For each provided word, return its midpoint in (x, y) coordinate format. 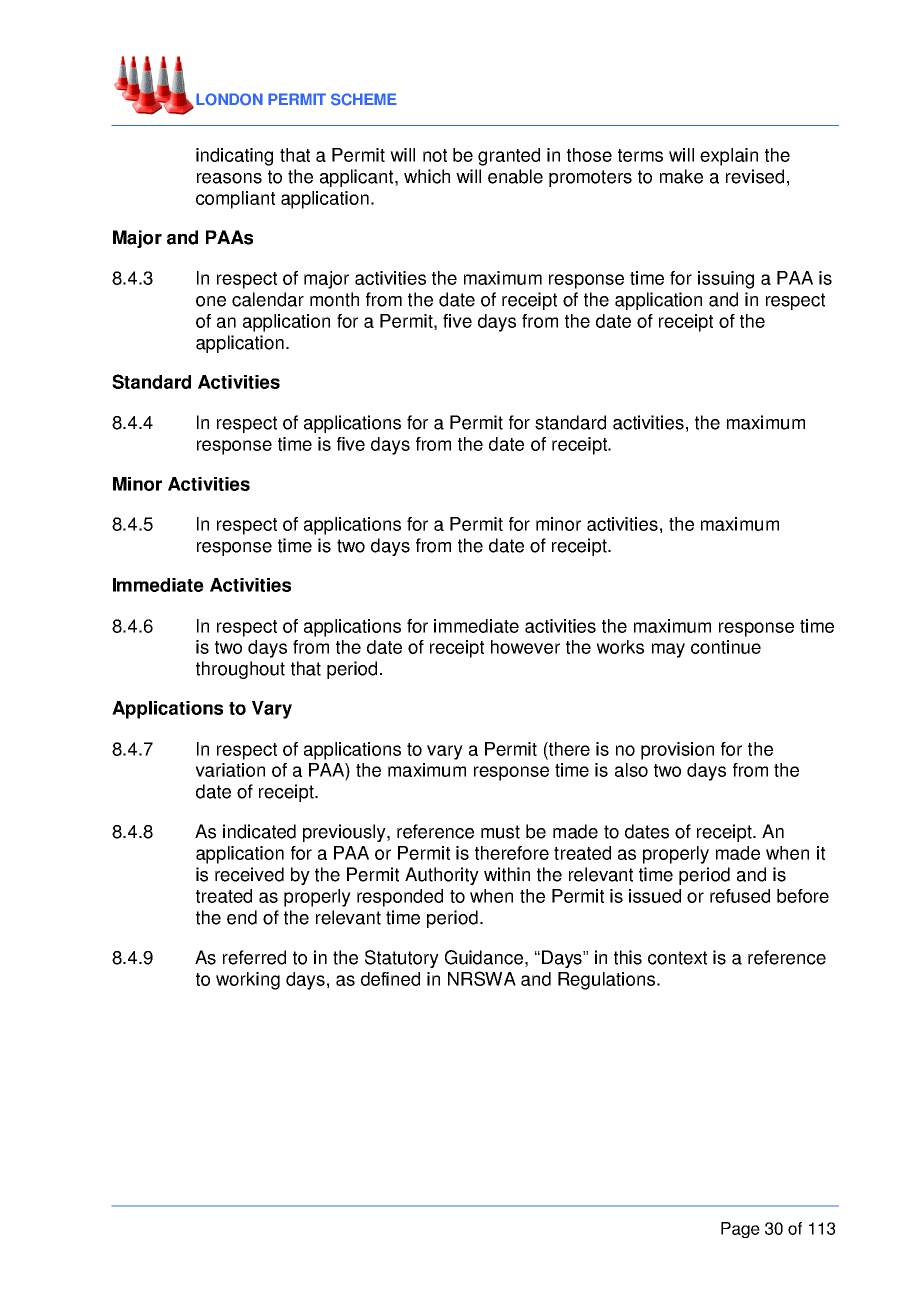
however (525, 647)
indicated (259, 831)
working (248, 981)
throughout (240, 670)
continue (726, 647)
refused (740, 896)
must (500, 832)
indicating (234, 157)
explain (729, 157)
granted (509, 157)
